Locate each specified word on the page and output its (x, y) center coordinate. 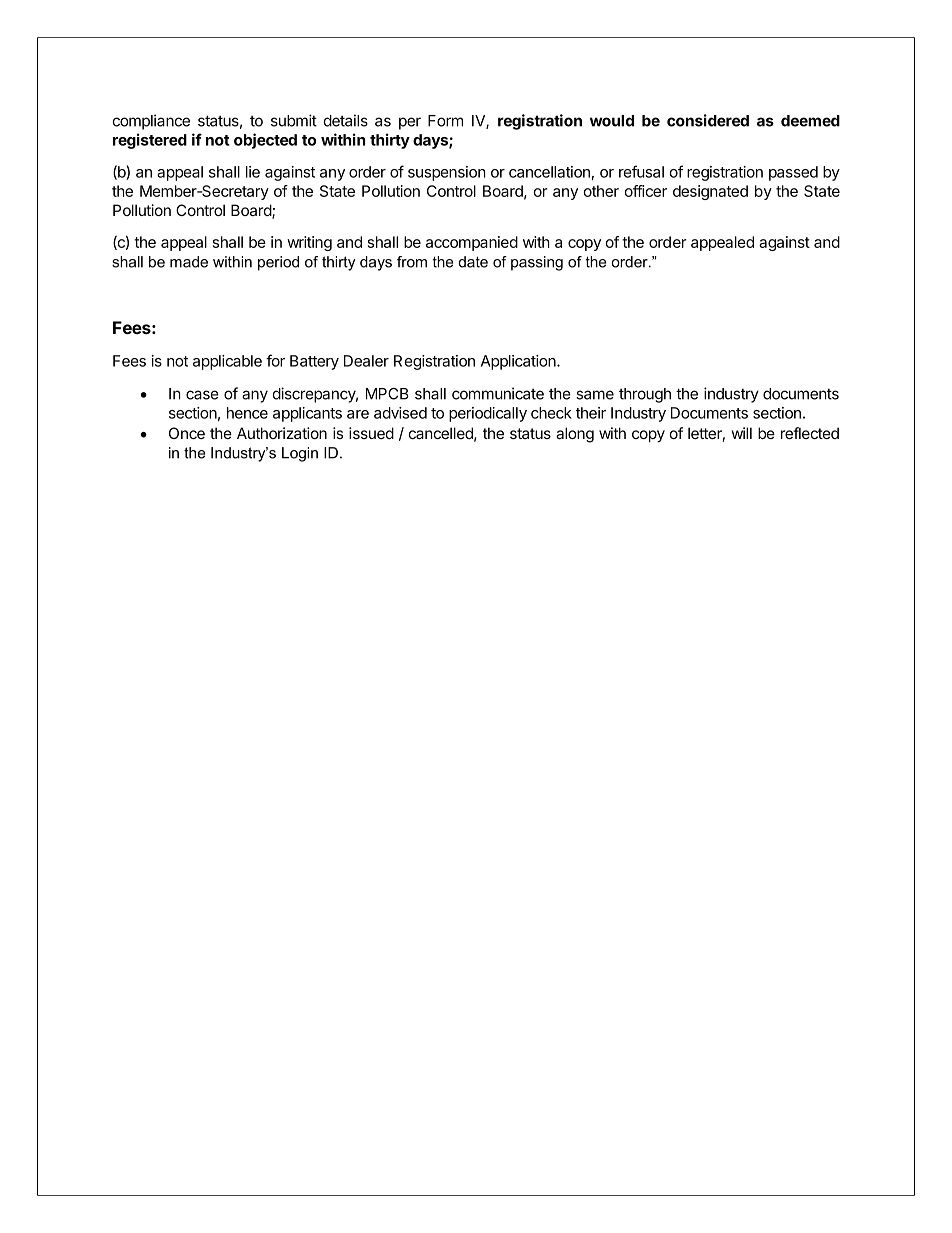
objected (265, 141)
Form (445, 121)
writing (309, 243)
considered (708, 120)
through (645, 395)
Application (519, 362)
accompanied (472, 243)
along (575, 435)
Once (187, 433)
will (742, 433)
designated (710, 192)
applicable (227, 362)
